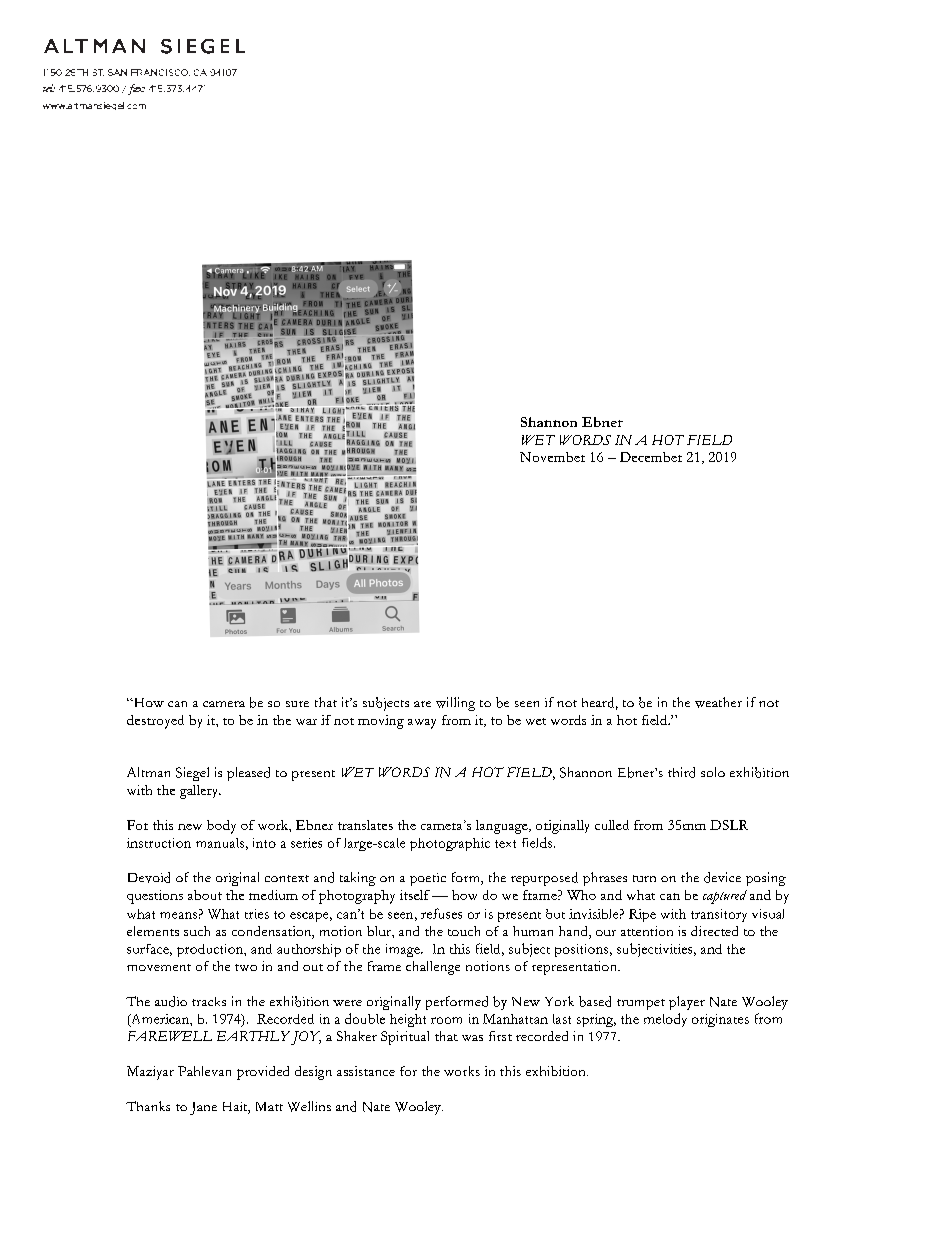 The image size is (952, 1233). Describe the element at coordinates (200, 792) in the image. I see `gallery` at that location.
